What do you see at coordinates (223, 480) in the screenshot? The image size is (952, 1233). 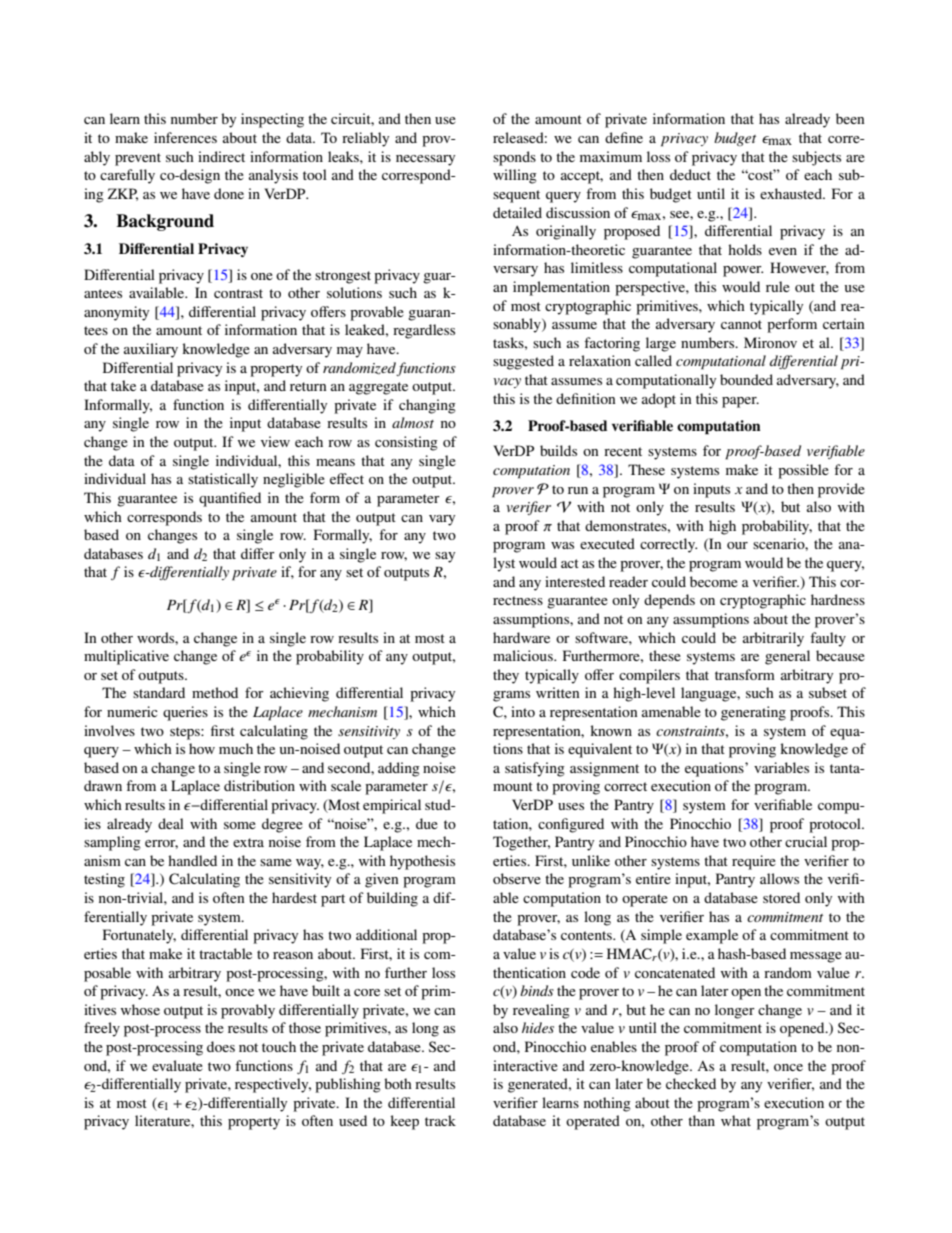 I see `statistically` at bounding box center [223, 480].
